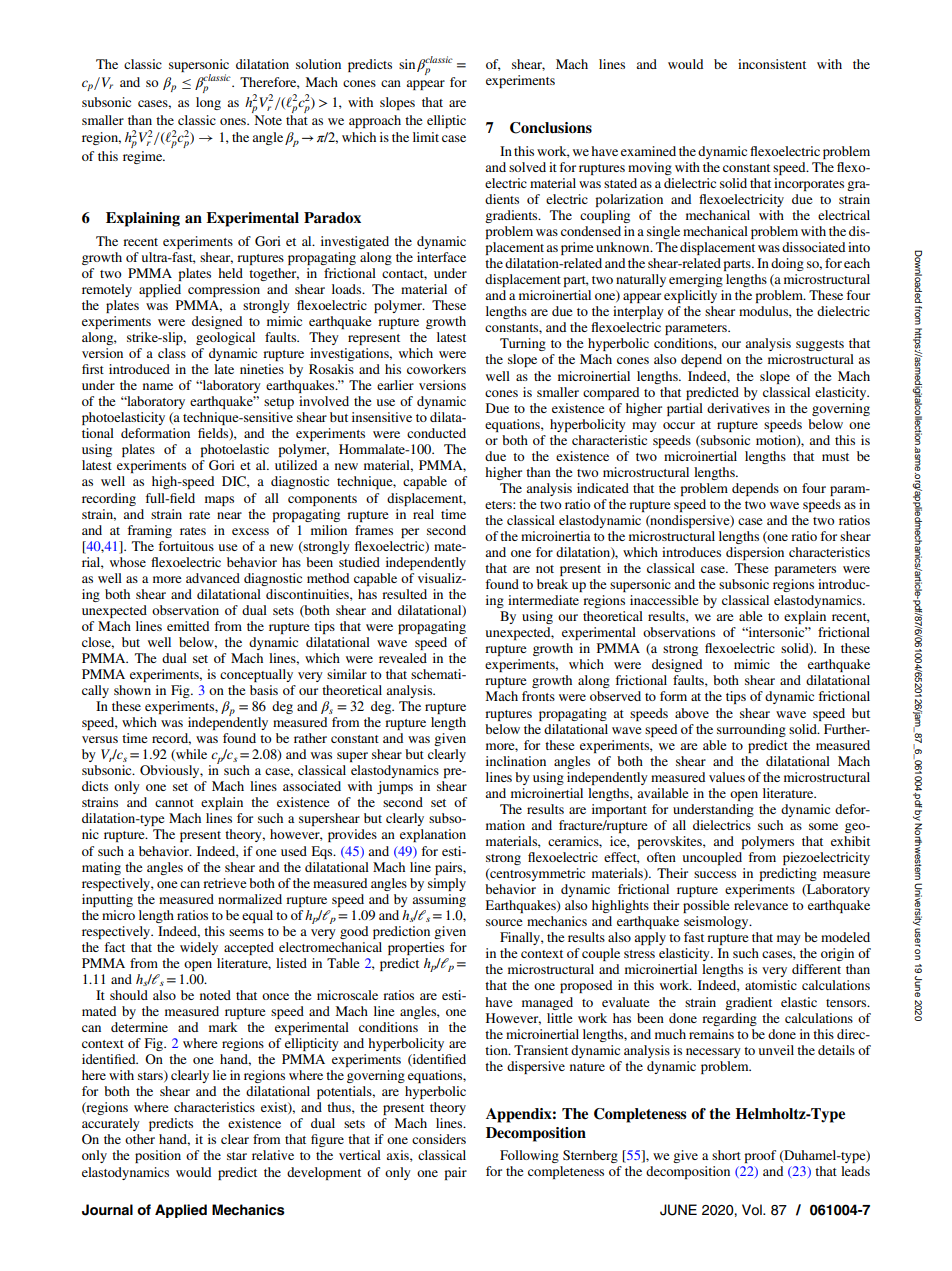  What do you see at coordinates (820, 345) in the document?
I see `suggests` at bounding box center [820, 345].
